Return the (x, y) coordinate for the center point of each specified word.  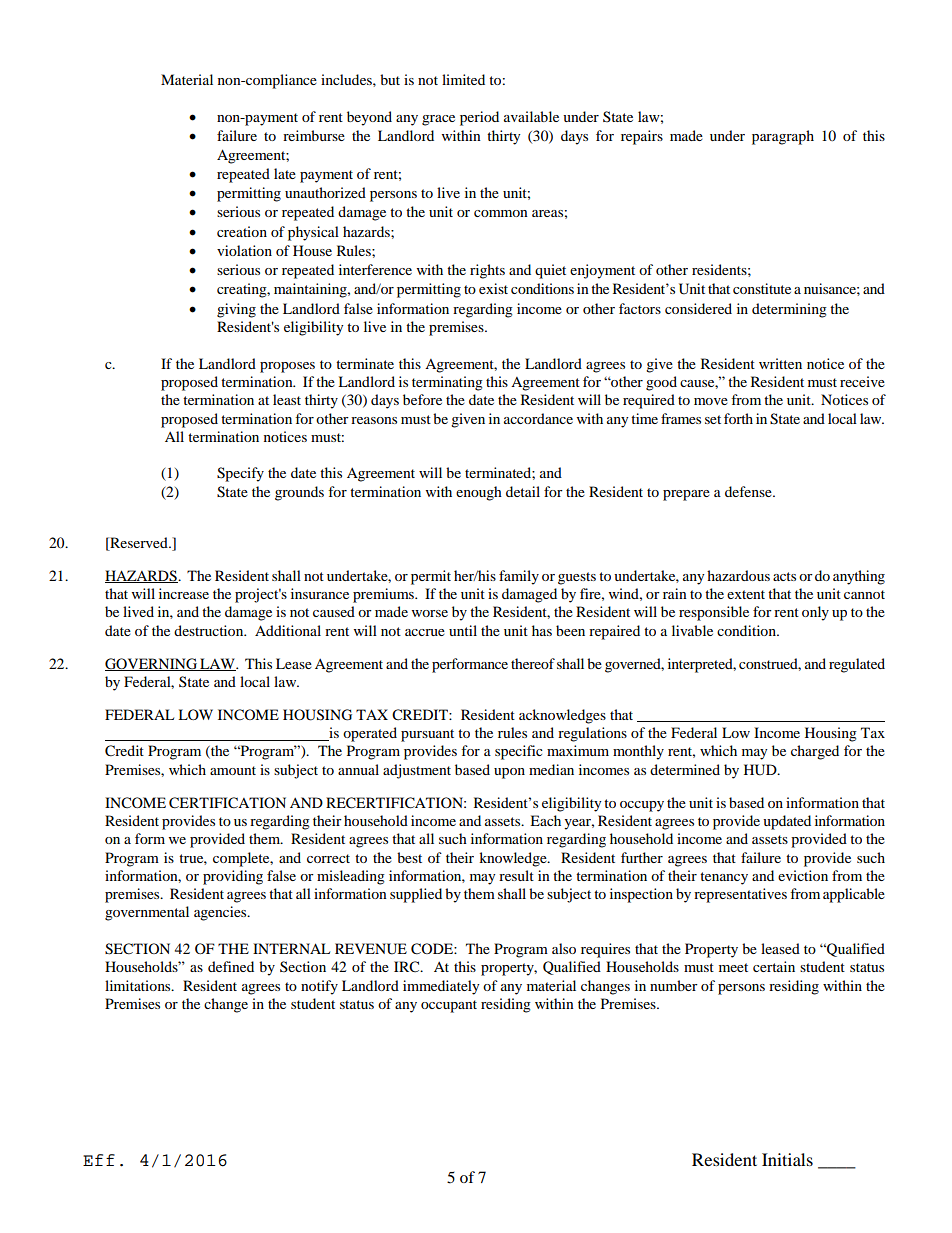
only (815, 613)
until (463, 630)
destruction (210, 630)
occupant (449, 1006)
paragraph (783, 137)
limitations (139, 985)
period (479, 118)
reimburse (314, 135)
